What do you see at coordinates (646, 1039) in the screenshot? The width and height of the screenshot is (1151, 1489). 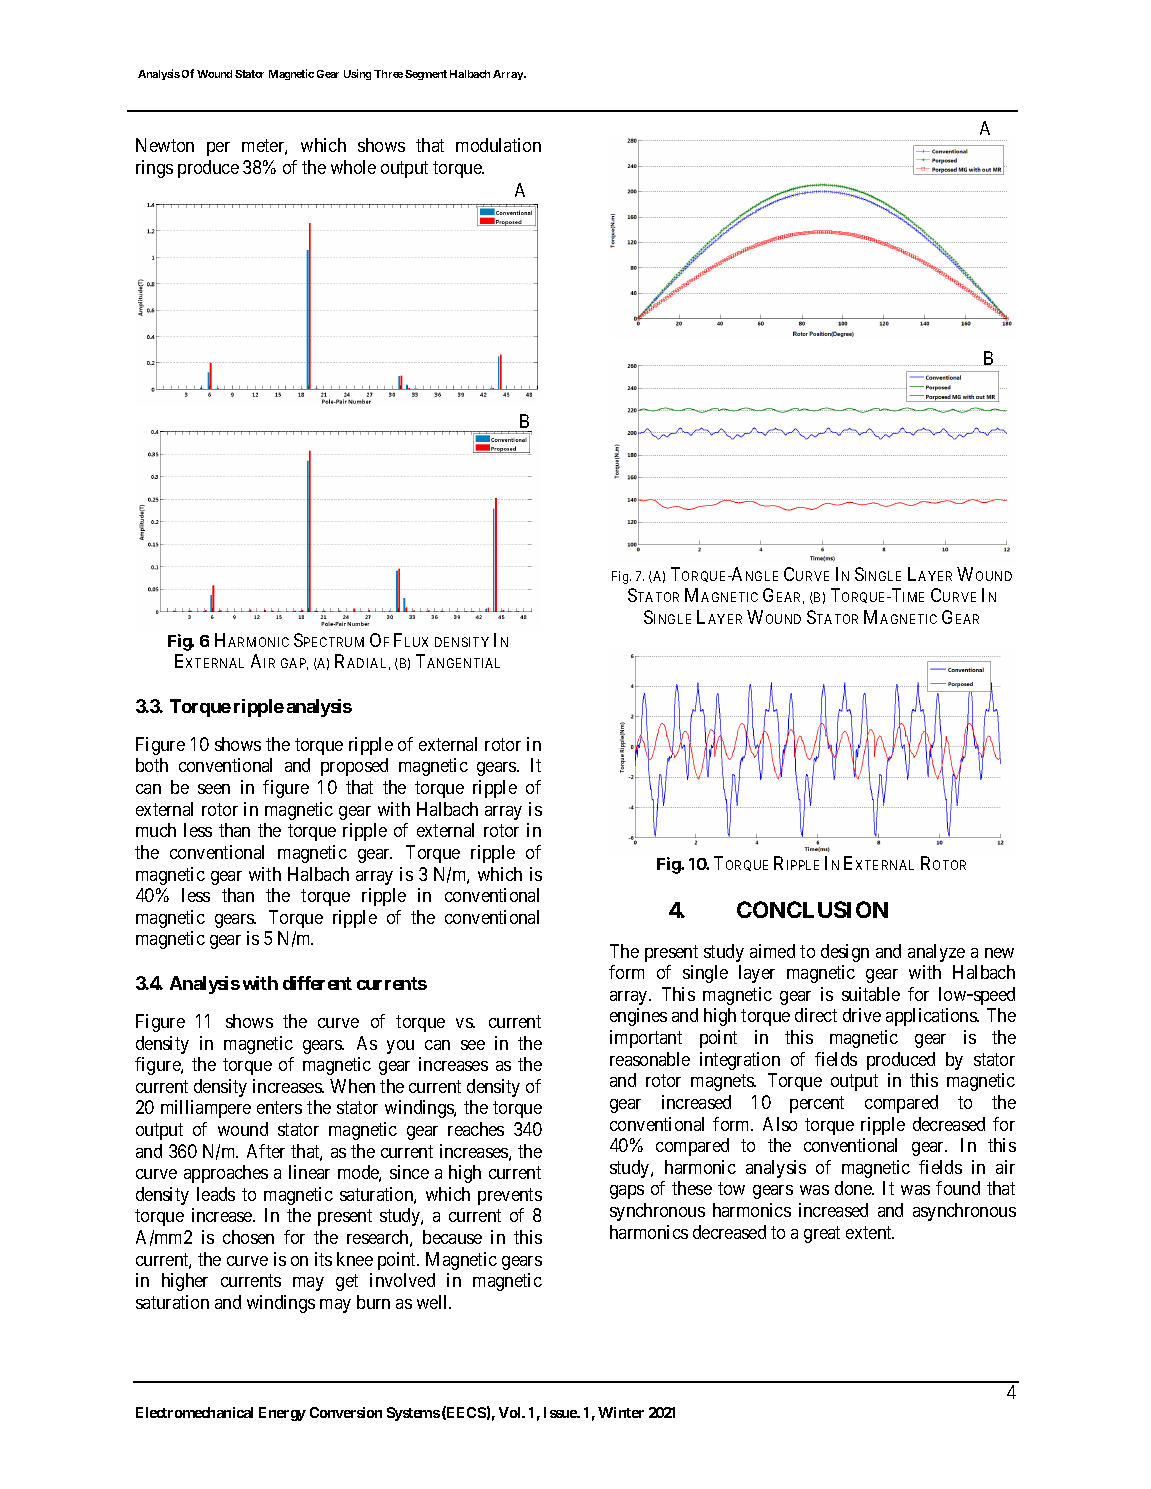 I see `important` at bounding box center [646, 1039].
